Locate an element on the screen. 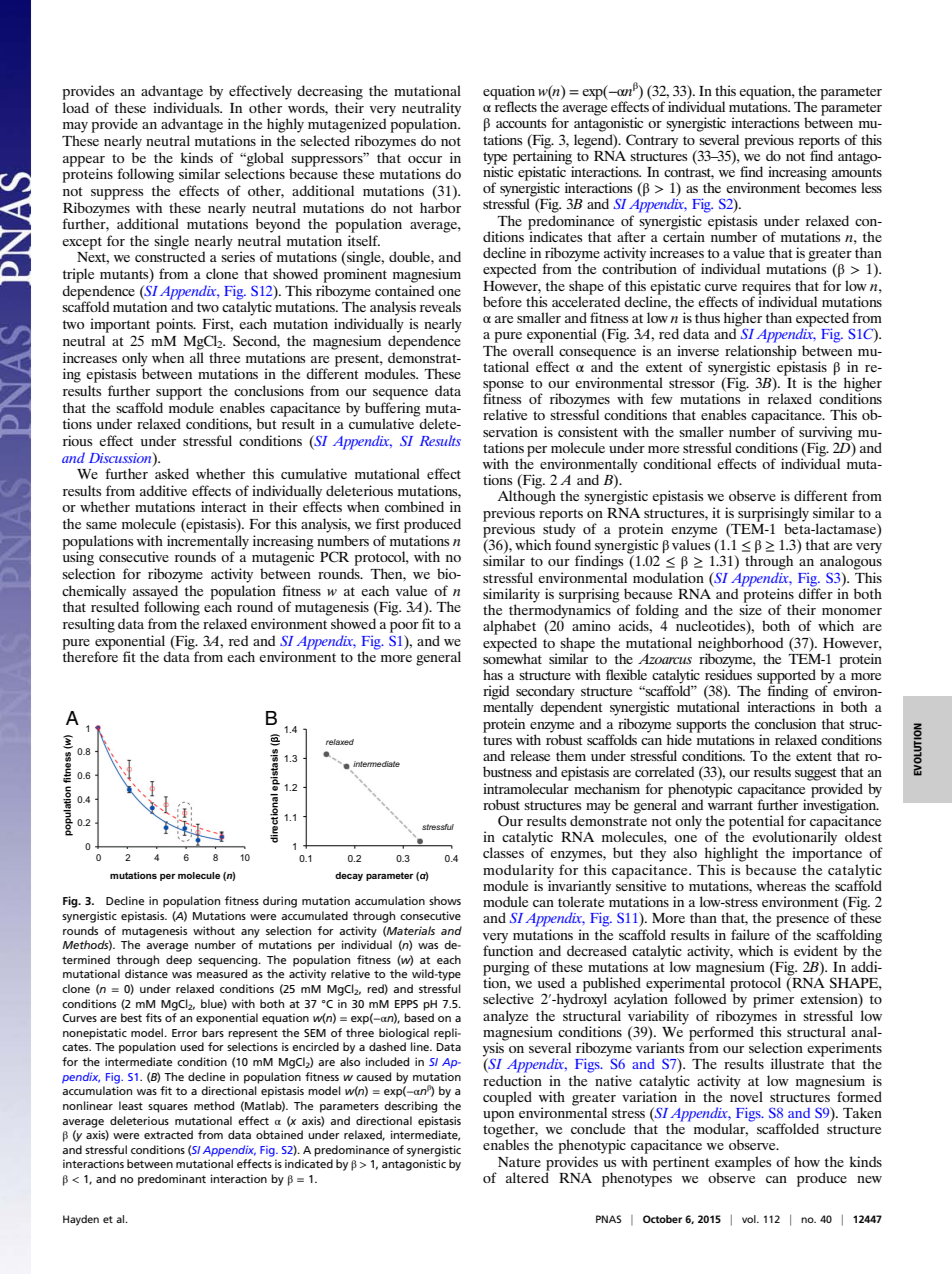 The image size is (952, 1275). accounts is located at coordinates (521, 123).
